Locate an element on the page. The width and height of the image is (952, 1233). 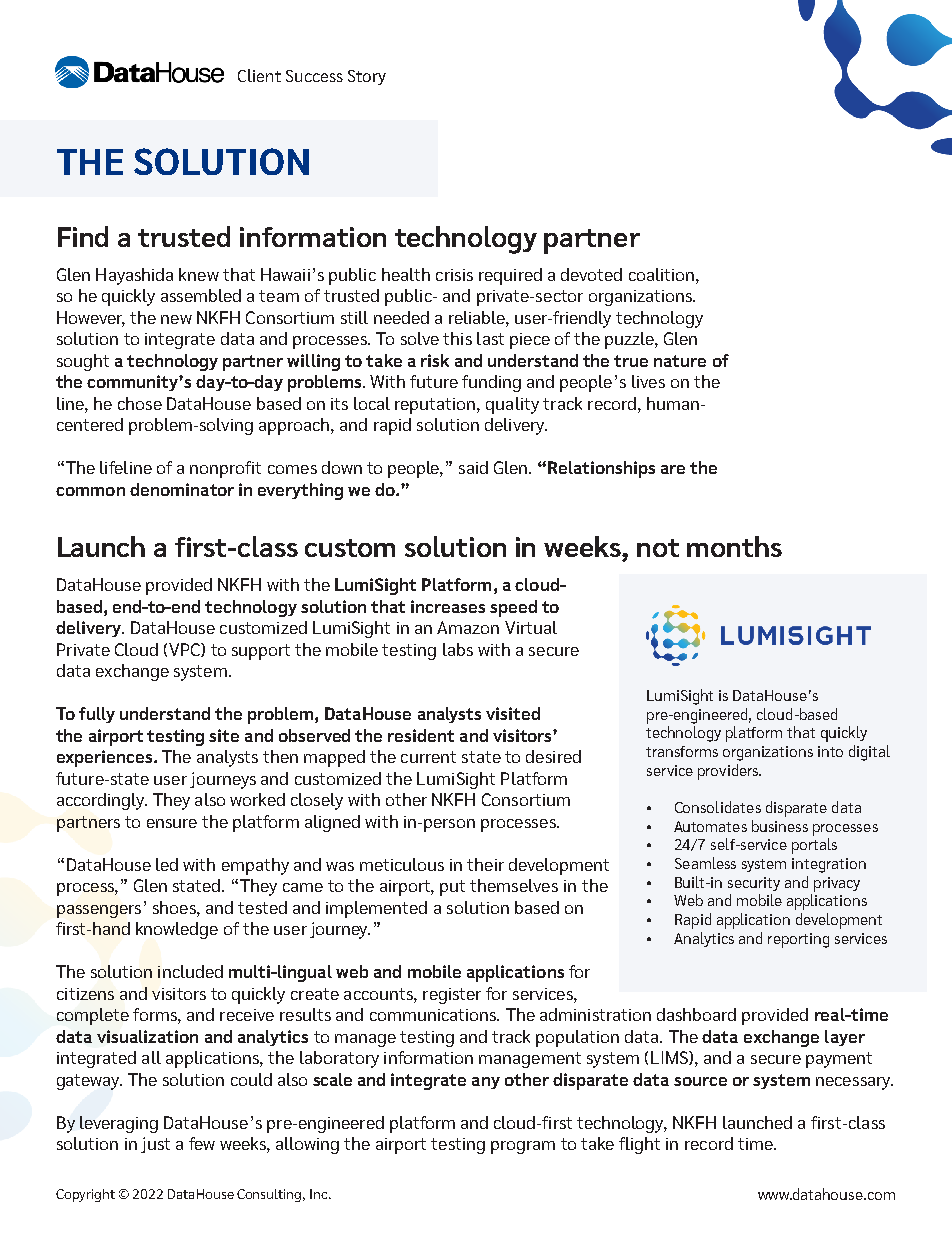
just is located at coordinates (155, 1145).
